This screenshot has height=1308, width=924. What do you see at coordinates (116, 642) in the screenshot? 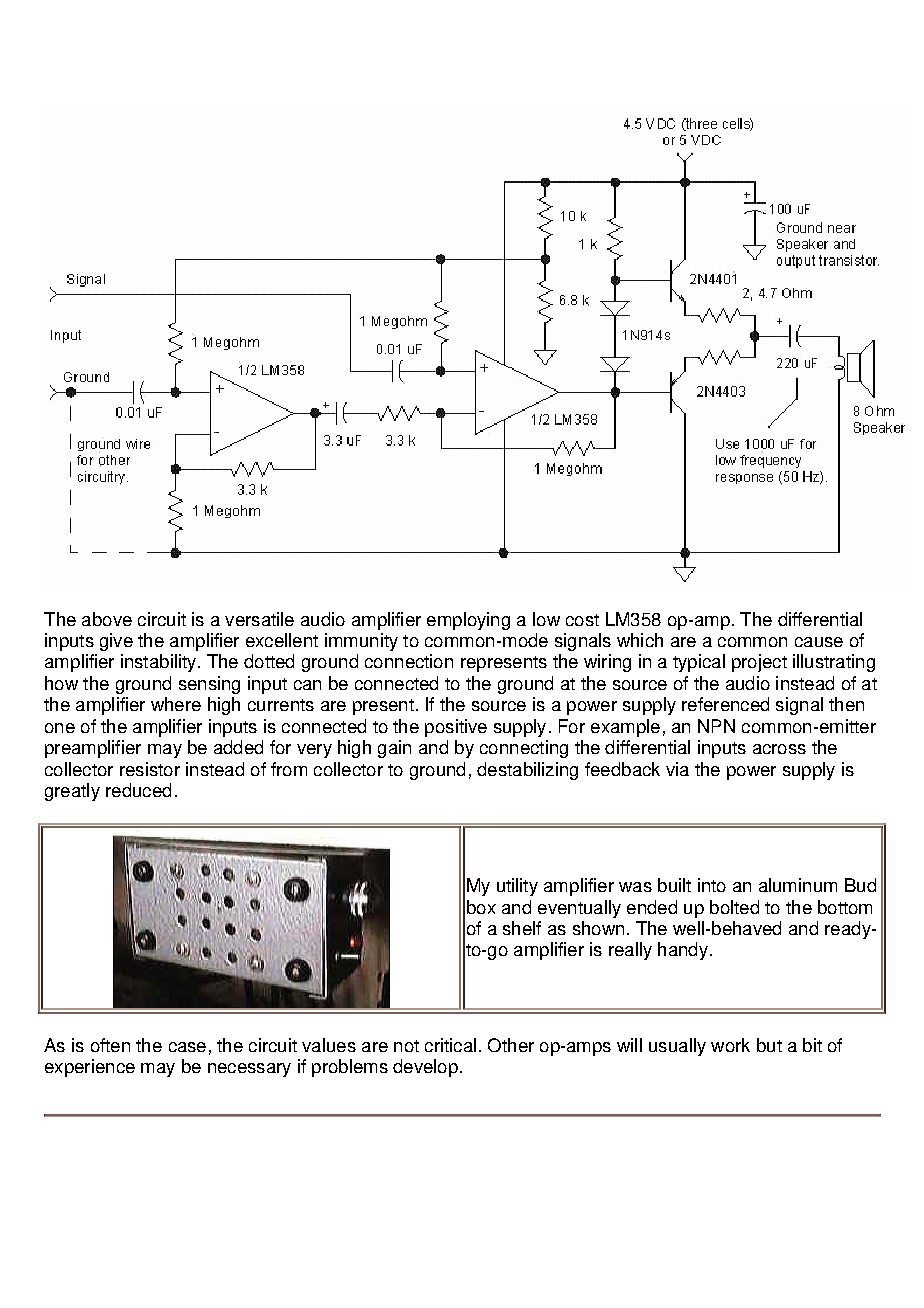
I see `give` at bounding box center [116, 642].
